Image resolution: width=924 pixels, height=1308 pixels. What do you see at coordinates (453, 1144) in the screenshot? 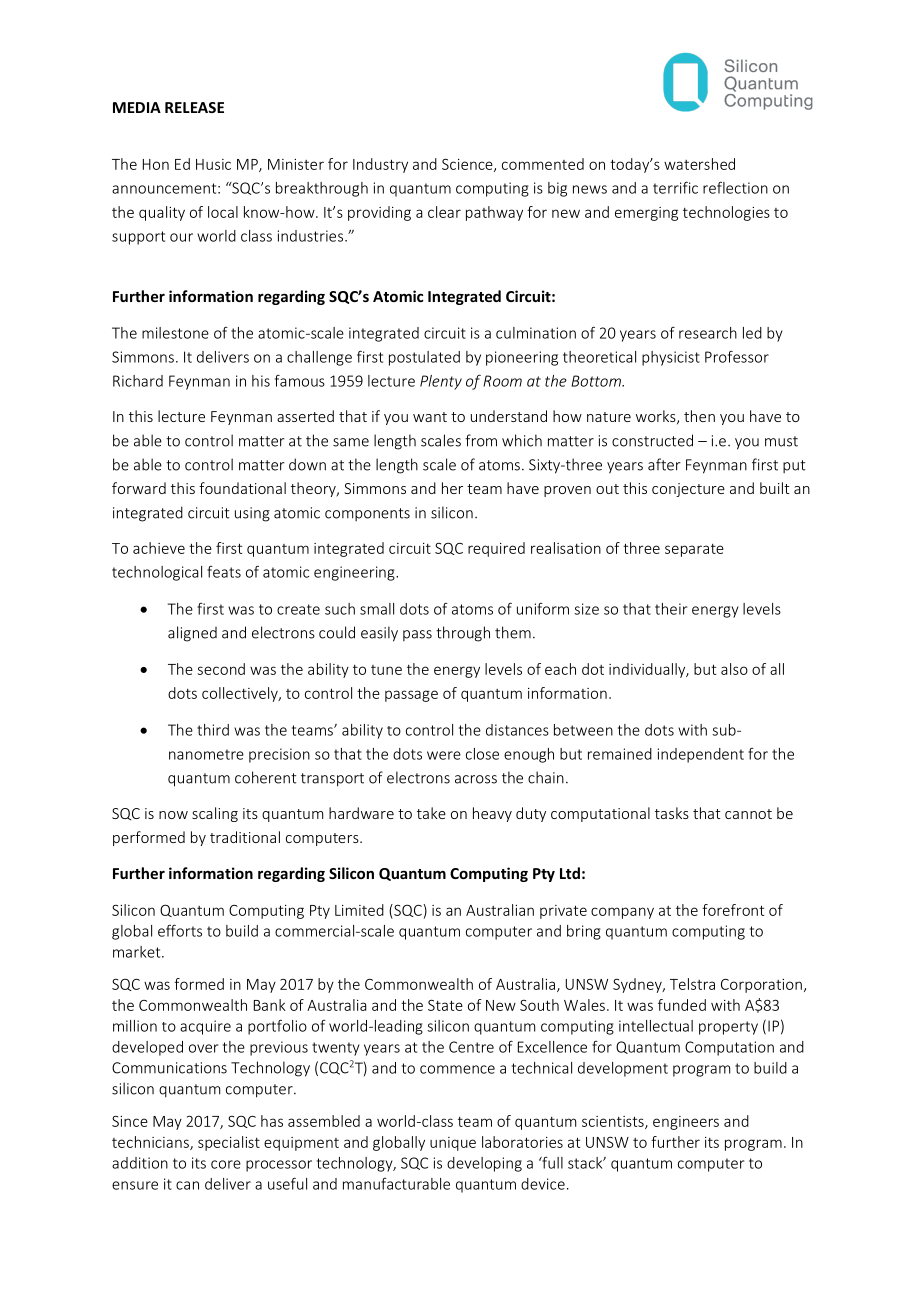
I see `unique` at bounding box center [453, 1144].
